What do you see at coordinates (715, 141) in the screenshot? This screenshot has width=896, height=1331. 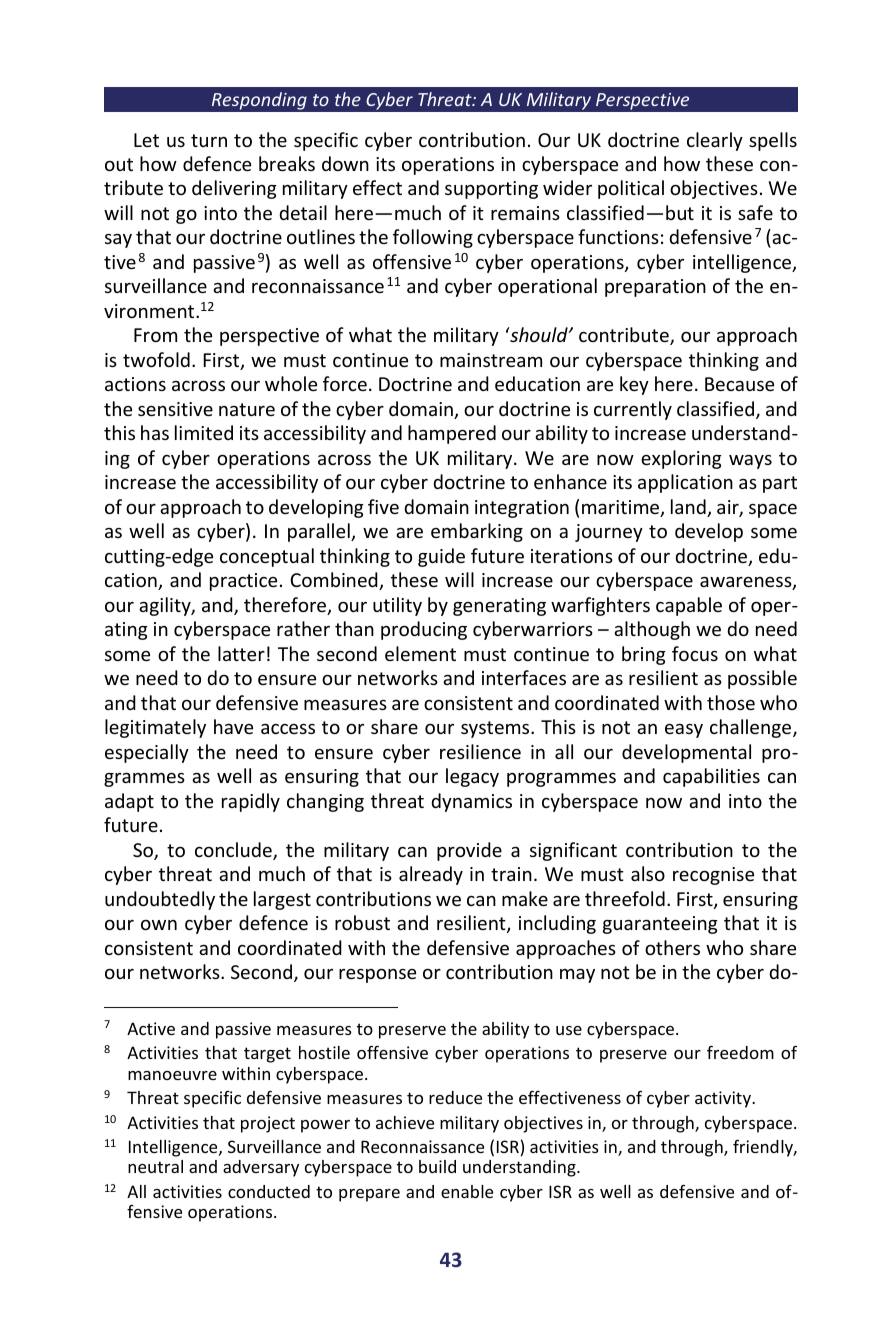 I see `clearly` at bounding box center [715, 141].
